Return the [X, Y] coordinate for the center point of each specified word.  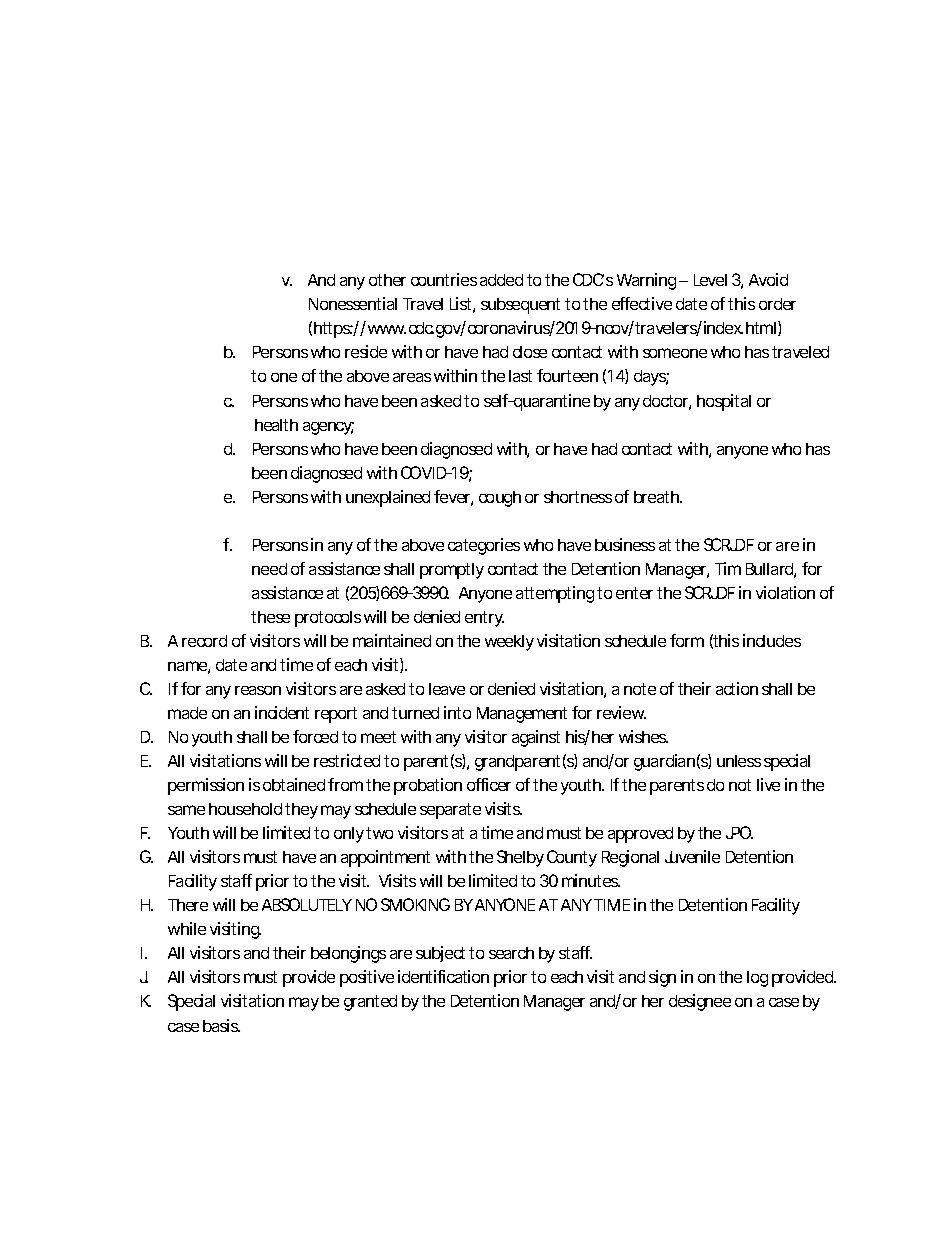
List [462, 305]
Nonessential [353, 303]
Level [710, 280]
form [687, 640]
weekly [509, 643]
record [204, 641]
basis [221, 1025]
